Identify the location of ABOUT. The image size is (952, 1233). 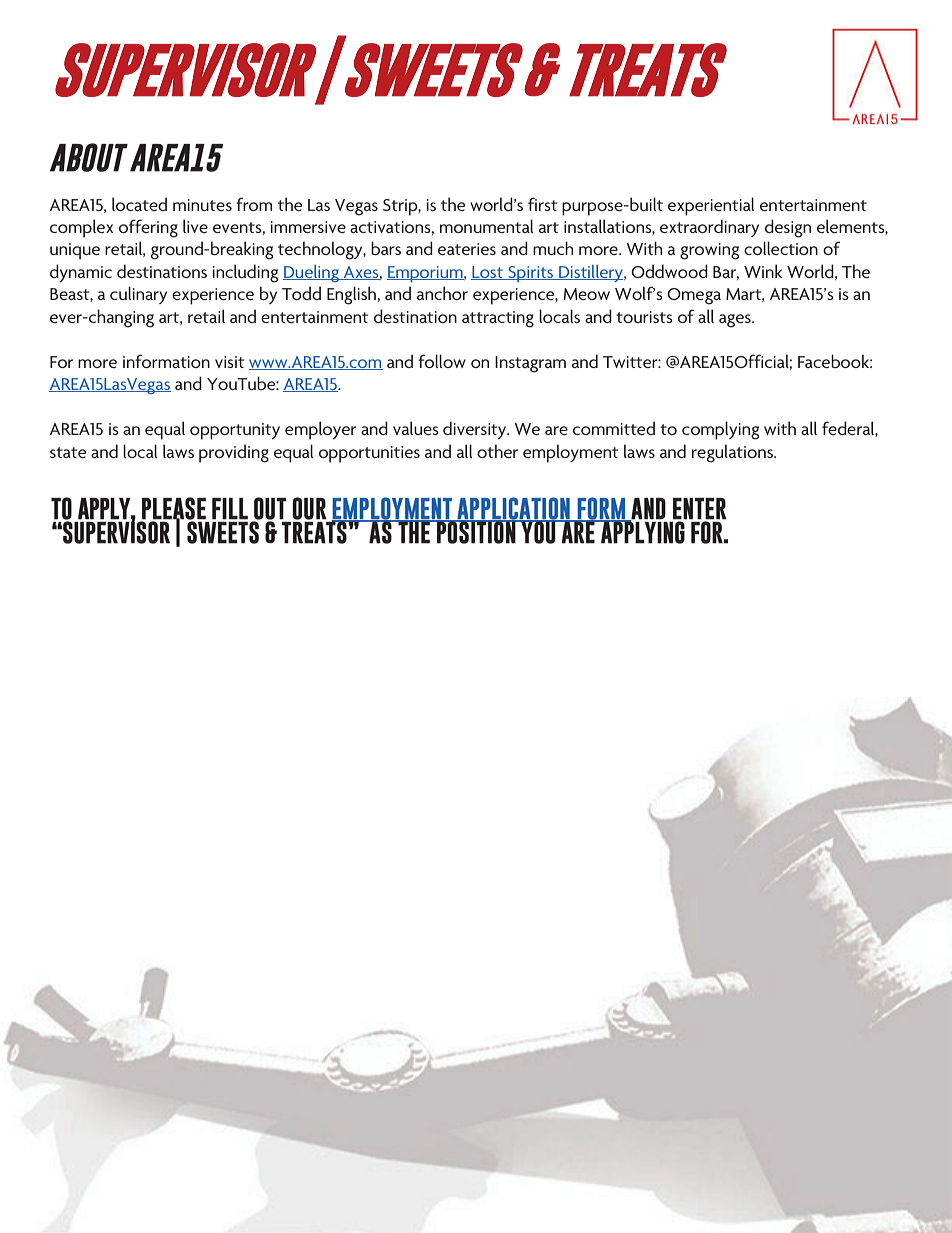
(89, 157).
